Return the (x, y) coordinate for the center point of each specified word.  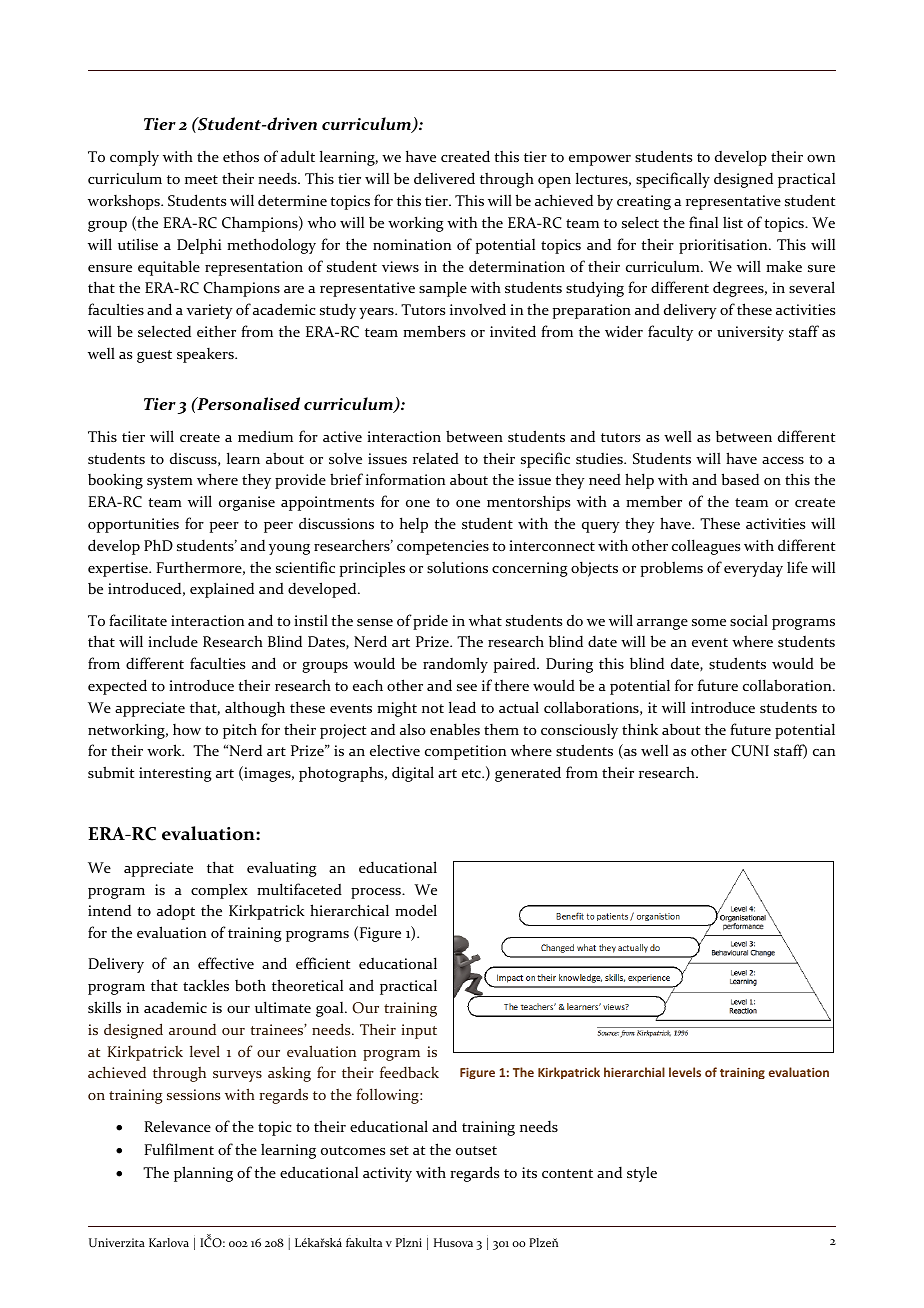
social (749, 620)
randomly (455, 665)
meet (201, 179)
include (173, 641)
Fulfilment (179, 1149)
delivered (444, 178)
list (733, 222)
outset (476, 1150)
